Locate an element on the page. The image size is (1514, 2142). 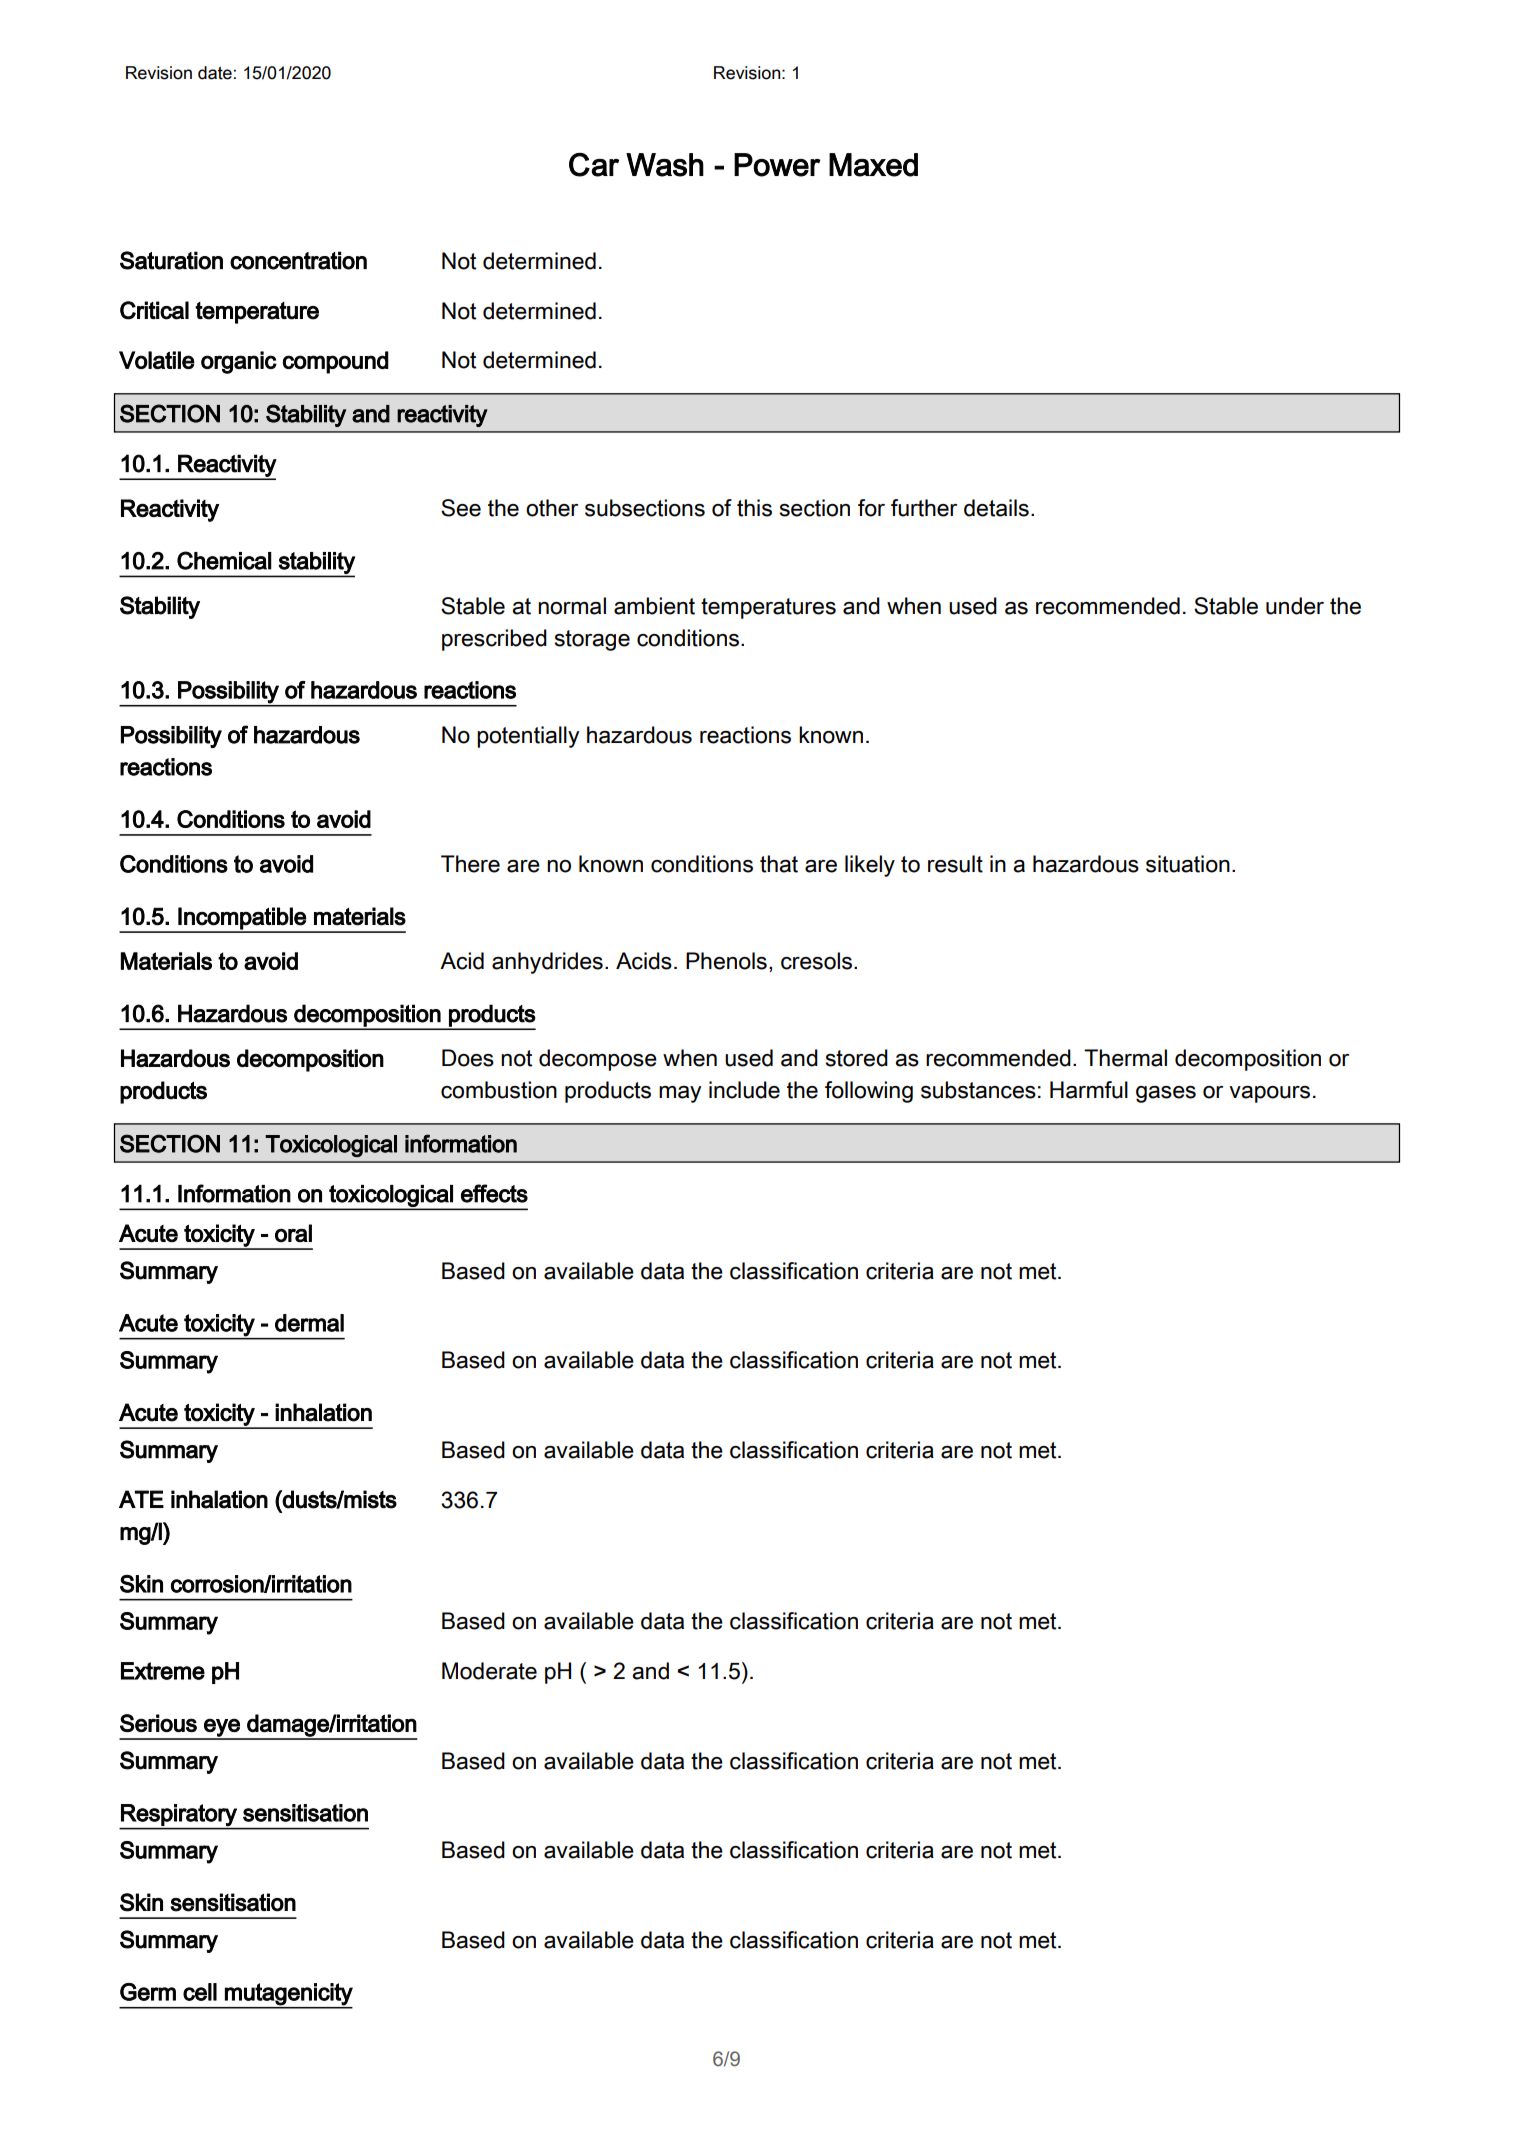
Moderate is located at coordinates (489, 1671).
